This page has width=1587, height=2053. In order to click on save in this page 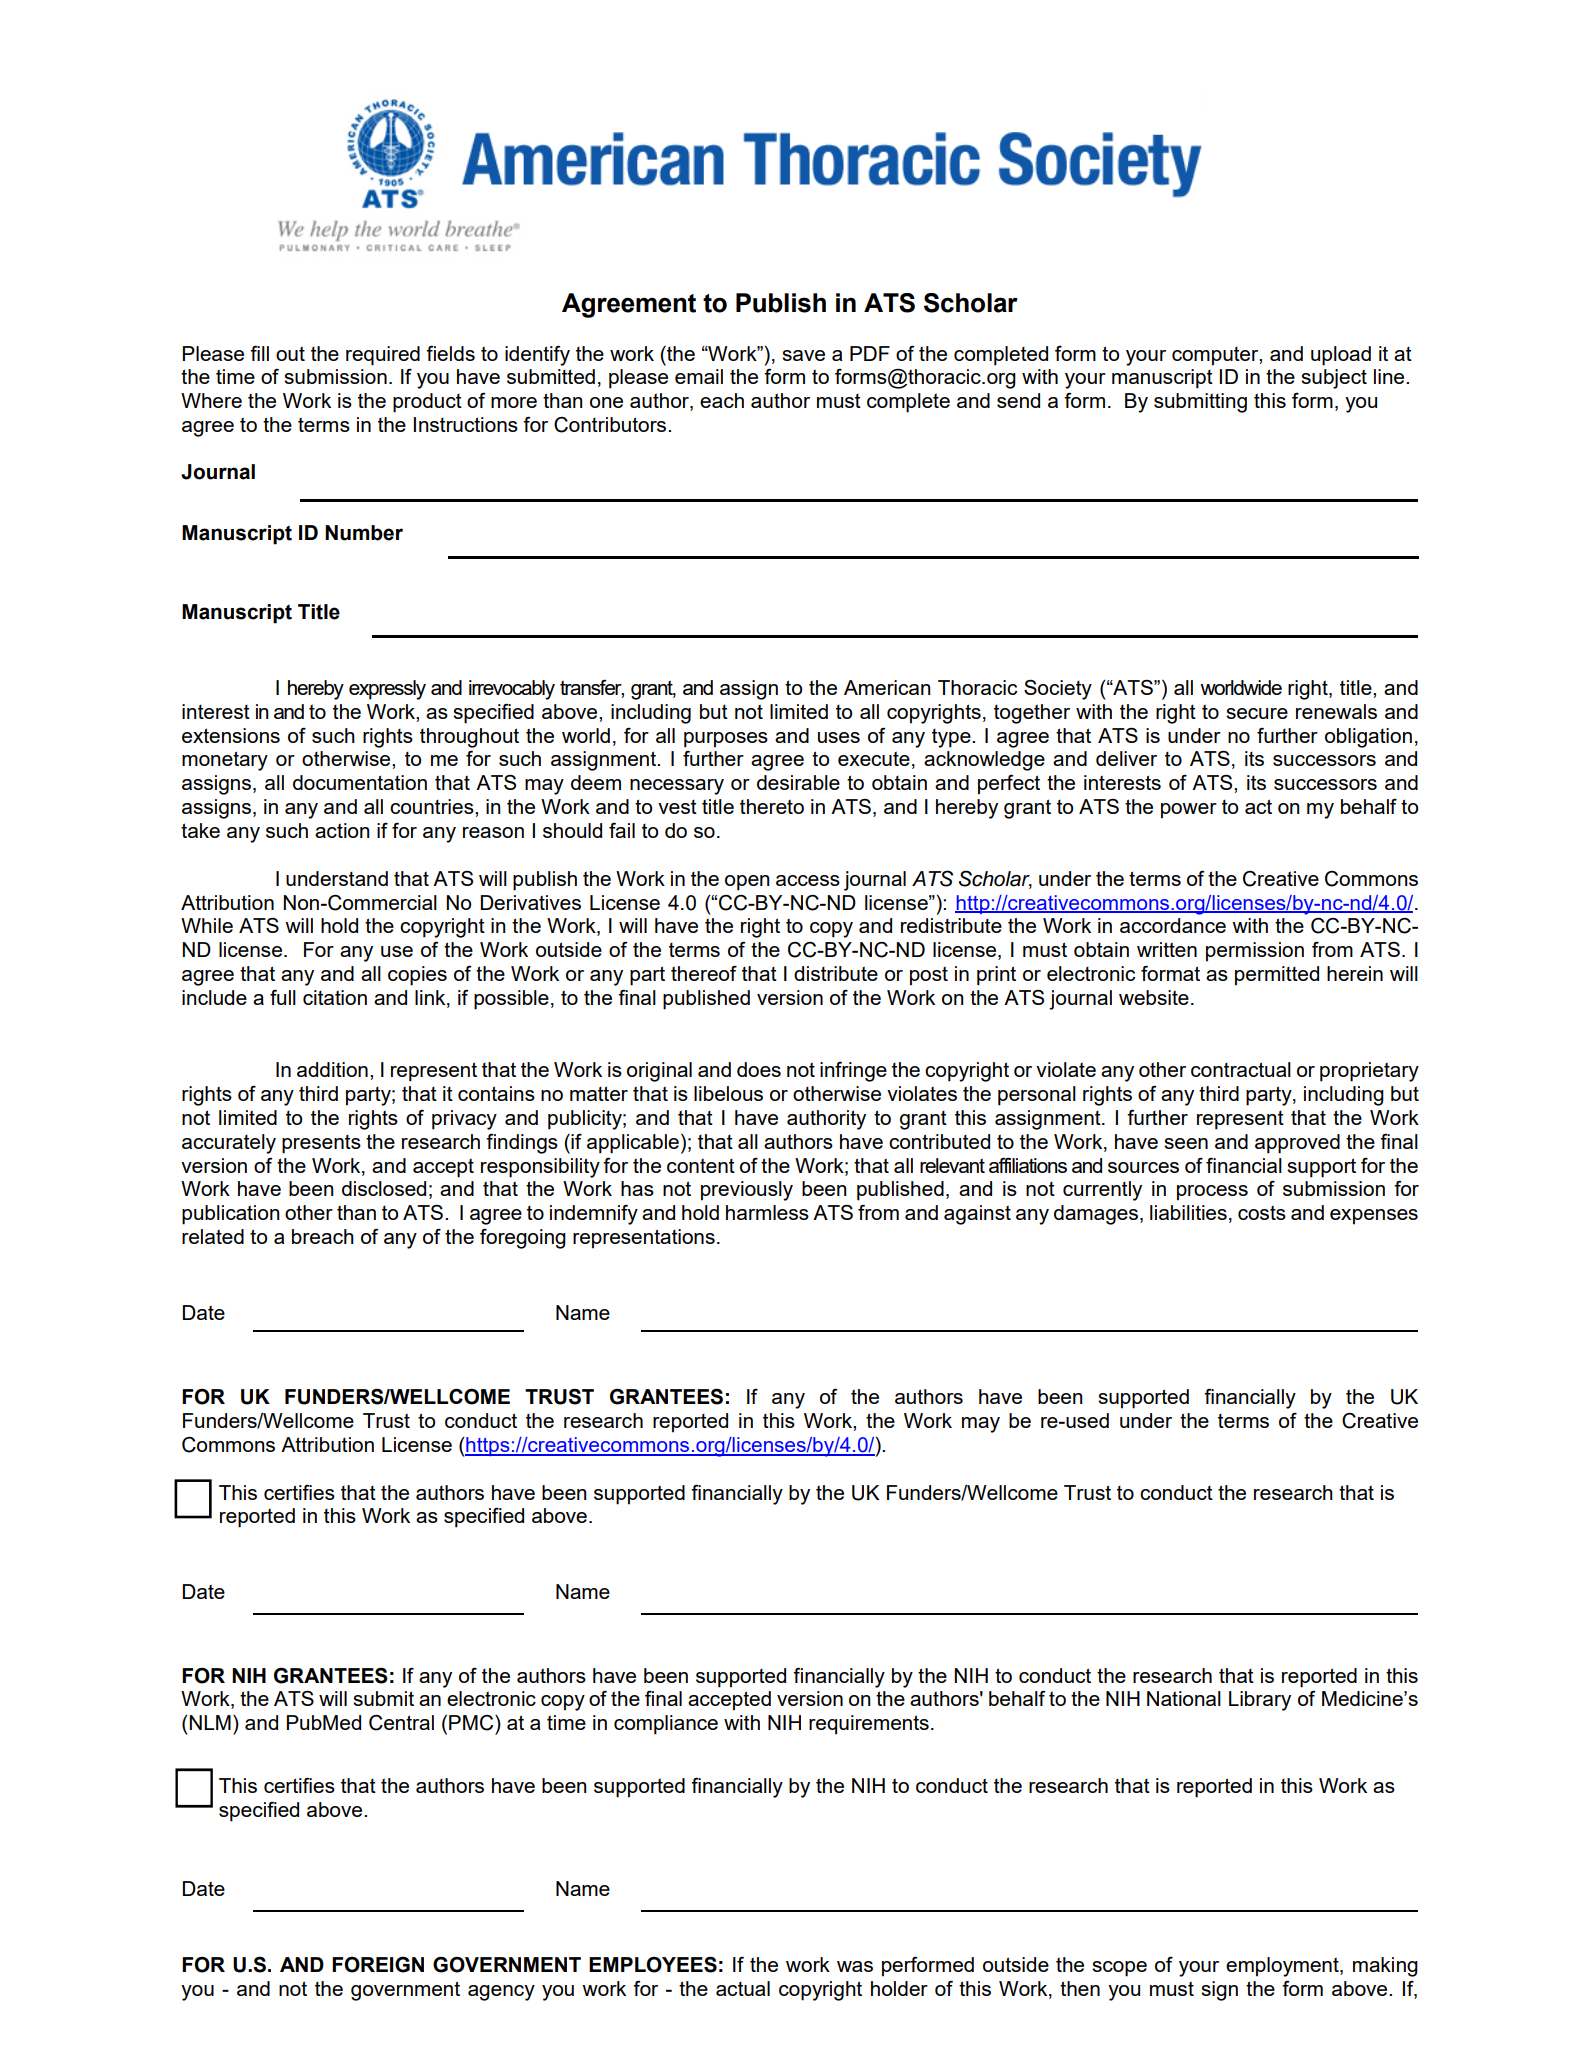, I will do `click(803, 355)`.
